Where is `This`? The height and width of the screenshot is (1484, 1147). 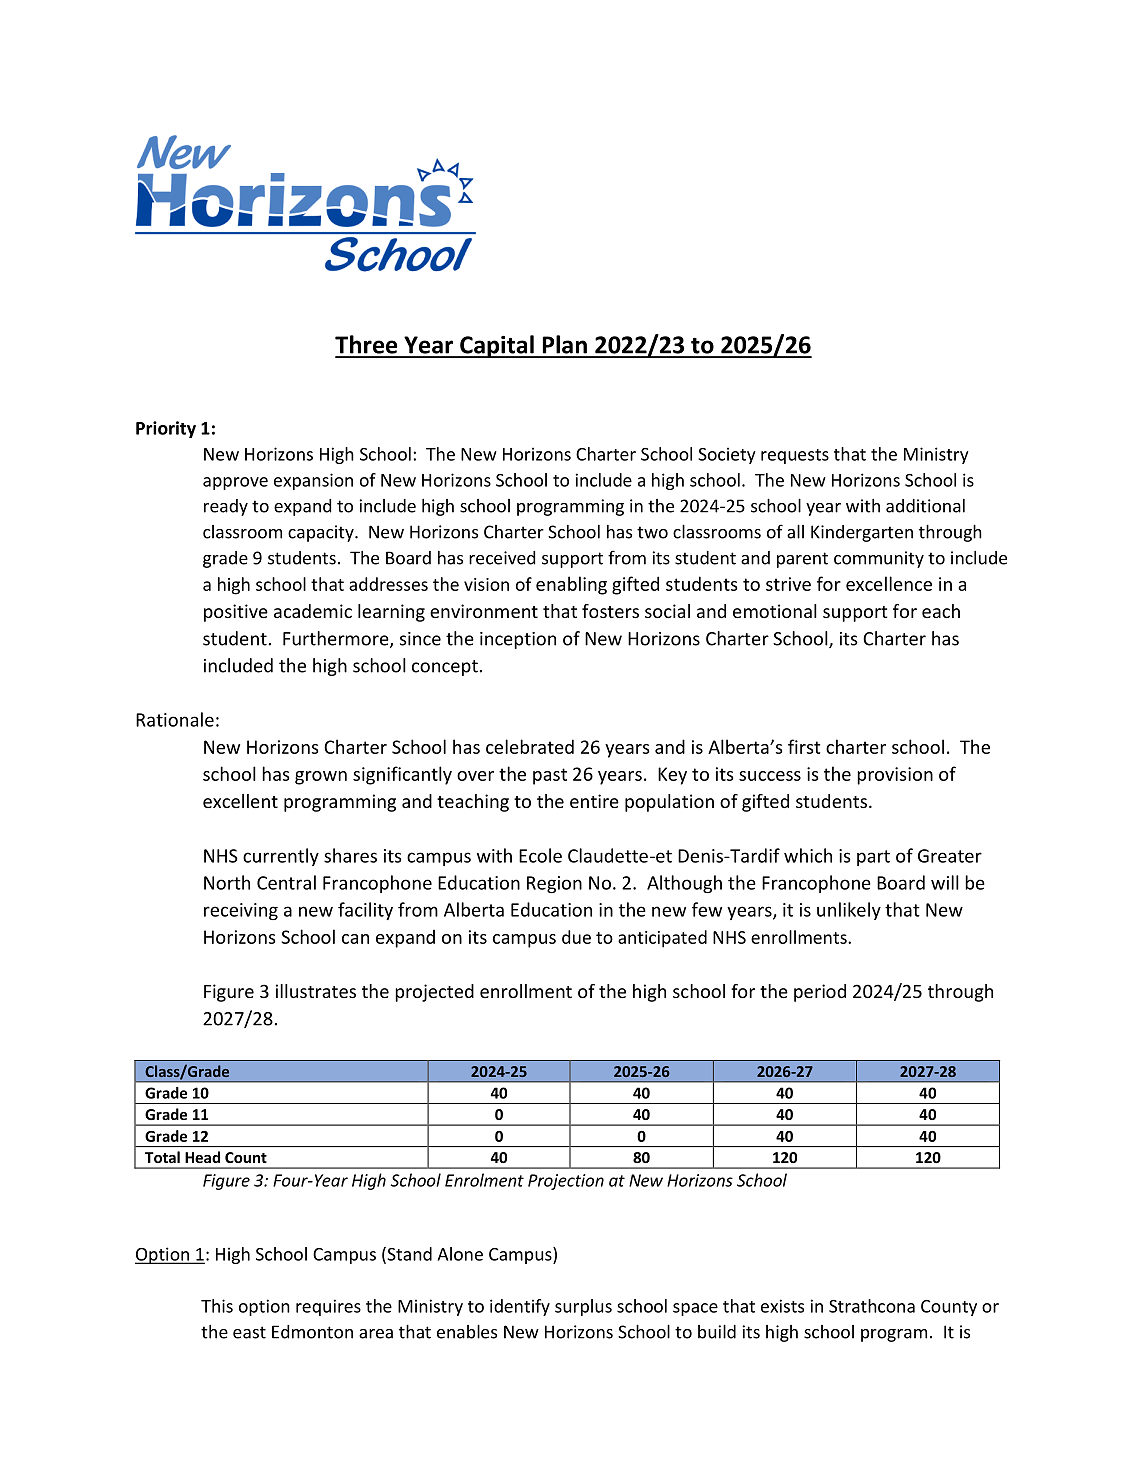
This is located at coordinates (217, 1306).
